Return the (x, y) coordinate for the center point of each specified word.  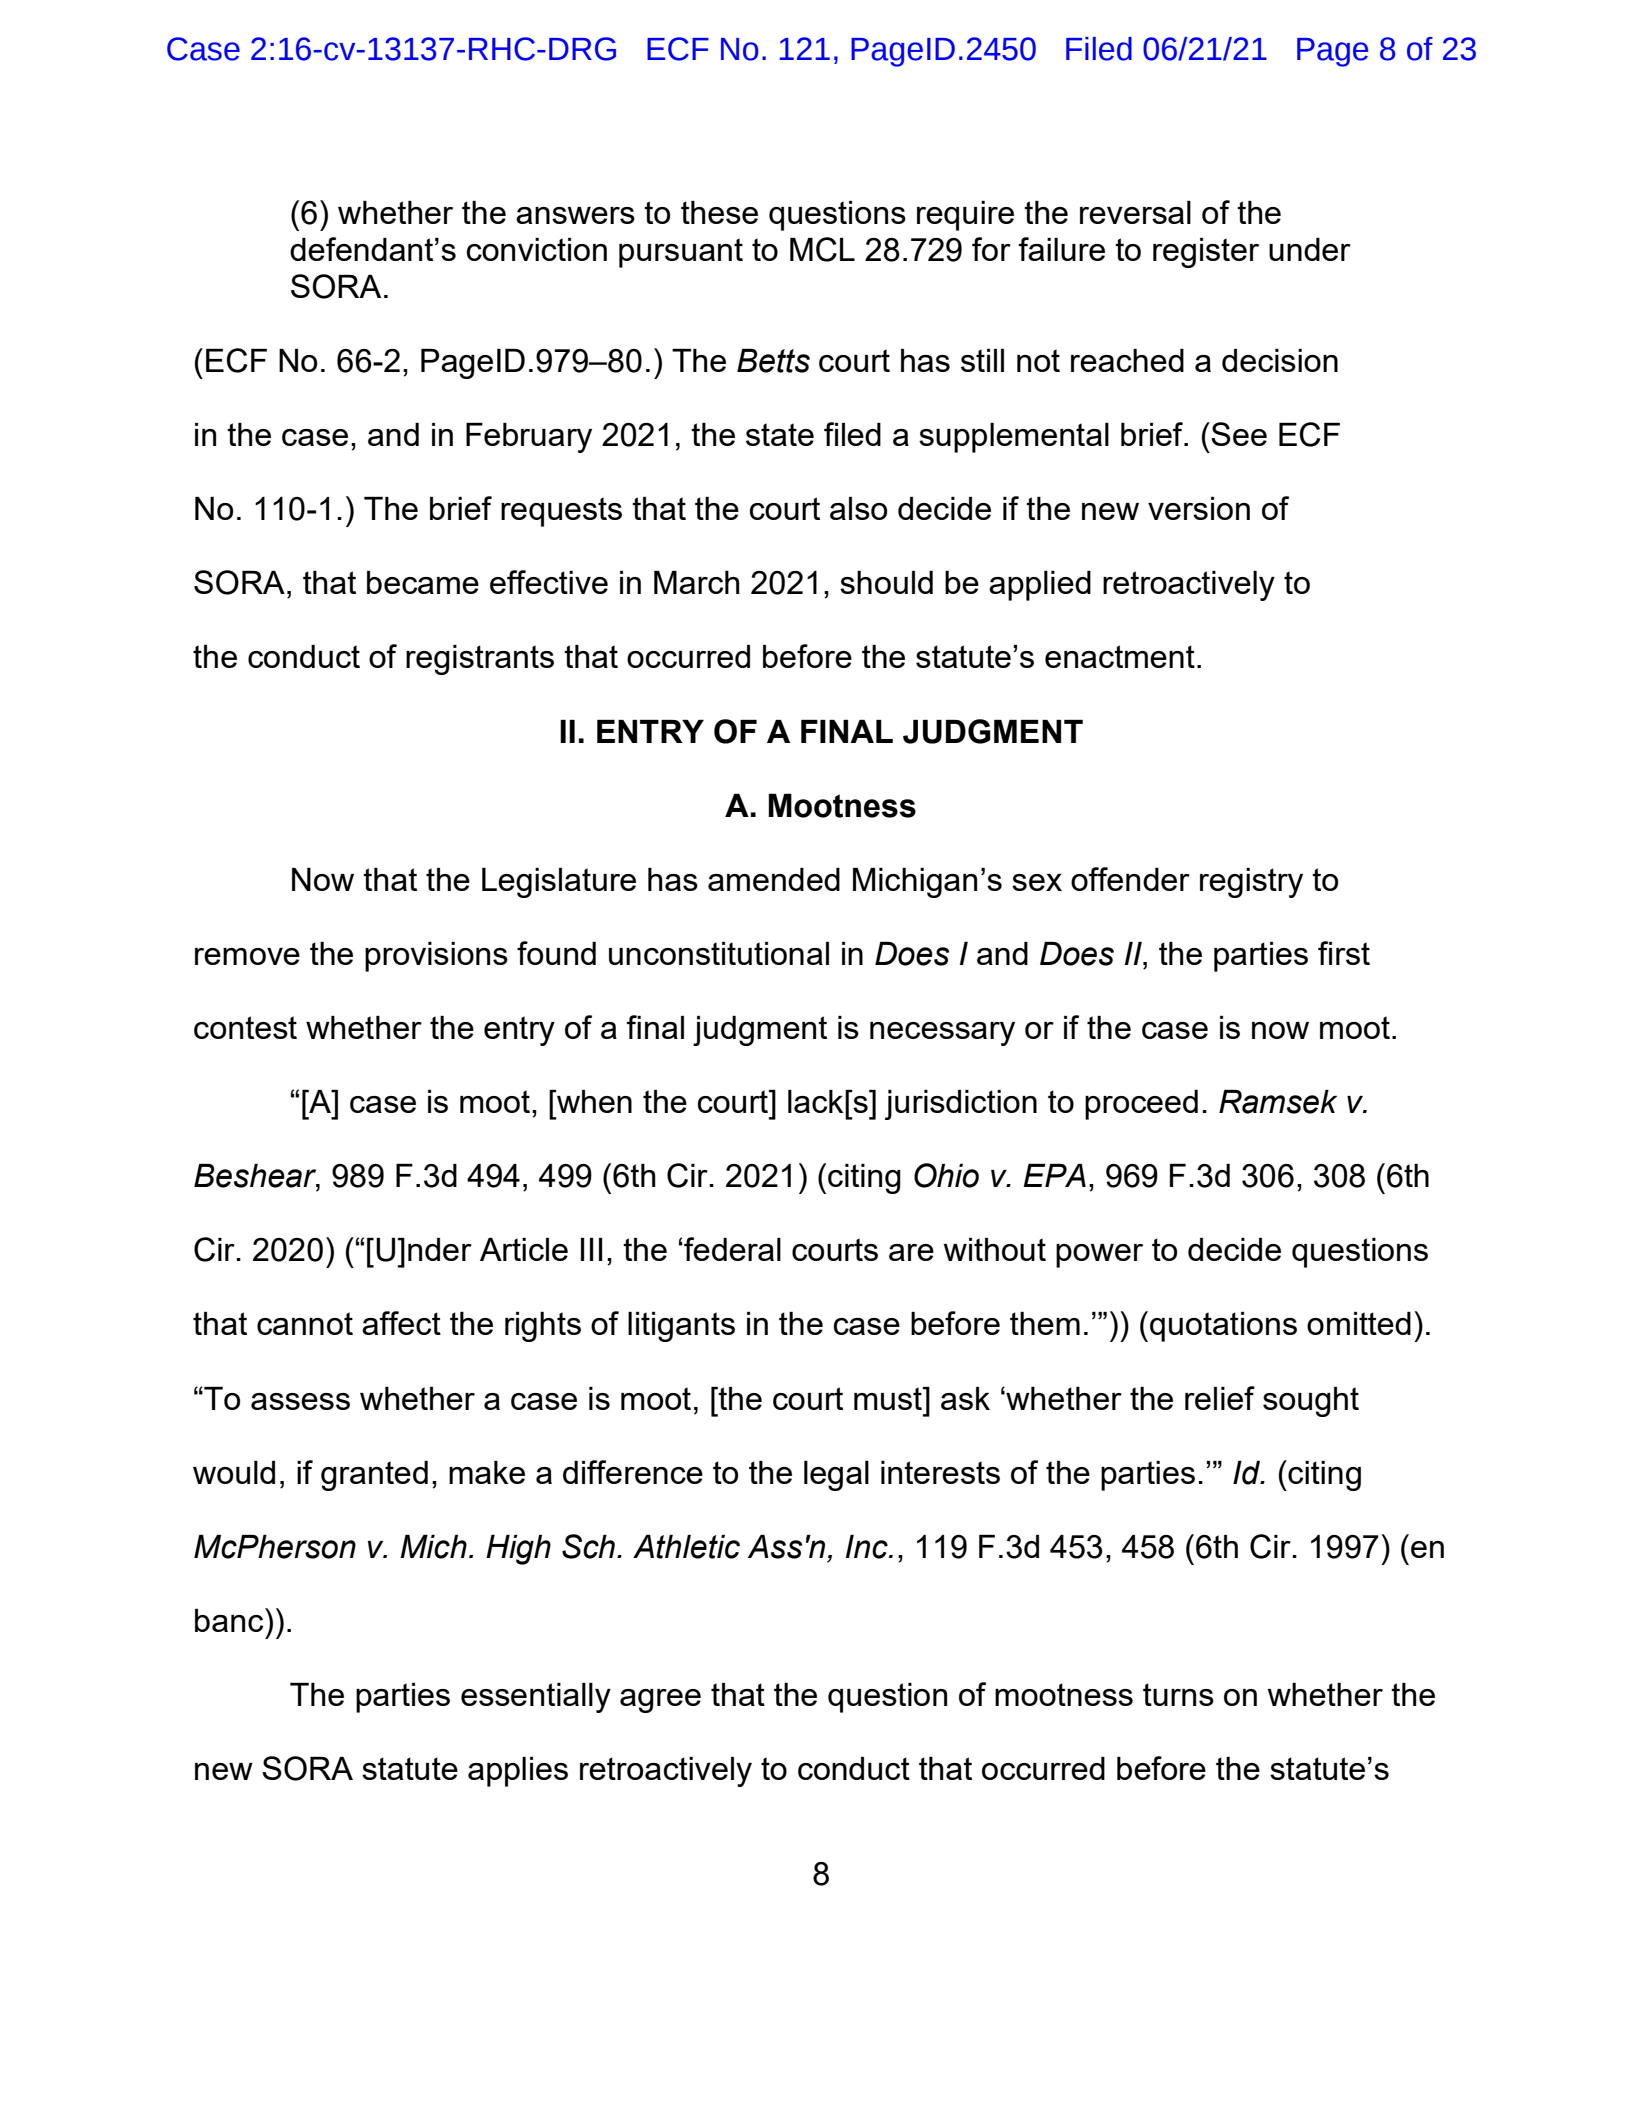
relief (1220, 1398)
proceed (1141, 1105)
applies (518, 1772)
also (858, 508)
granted (374, 1476)
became (423, 582)
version (1199, 508)
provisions (436, 957)
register (1206, 253)
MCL (822, 249)
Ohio (946, 1175)
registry (1251, 883)
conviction (537, 249)
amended (774, 879)
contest (245, 1027)
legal (836, 1476)
